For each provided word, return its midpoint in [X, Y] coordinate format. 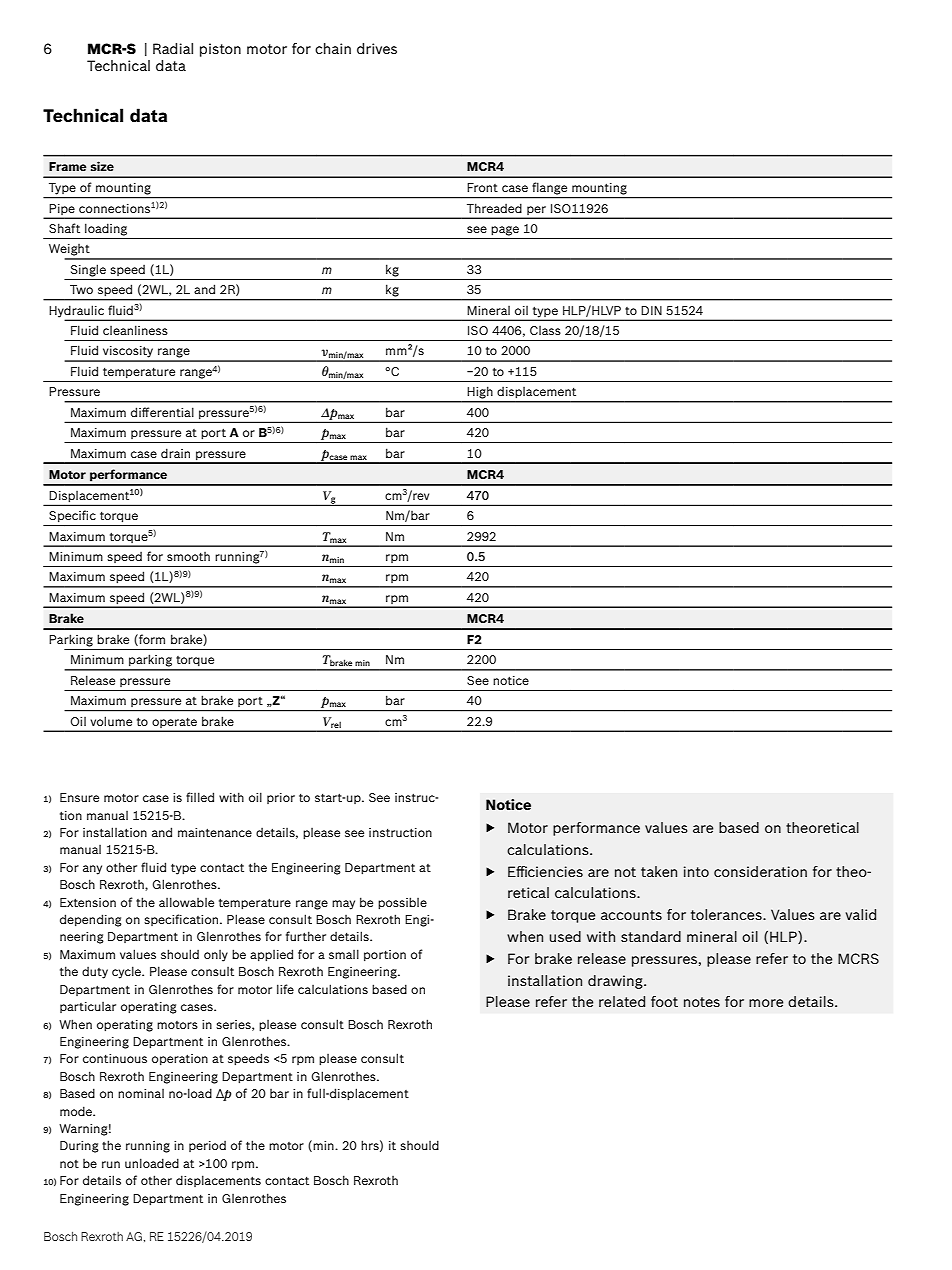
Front [482, 187]
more [766, 1003]
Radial [173, 48]
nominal [141, 1093]
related [622, 1001]
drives [377, 48]
